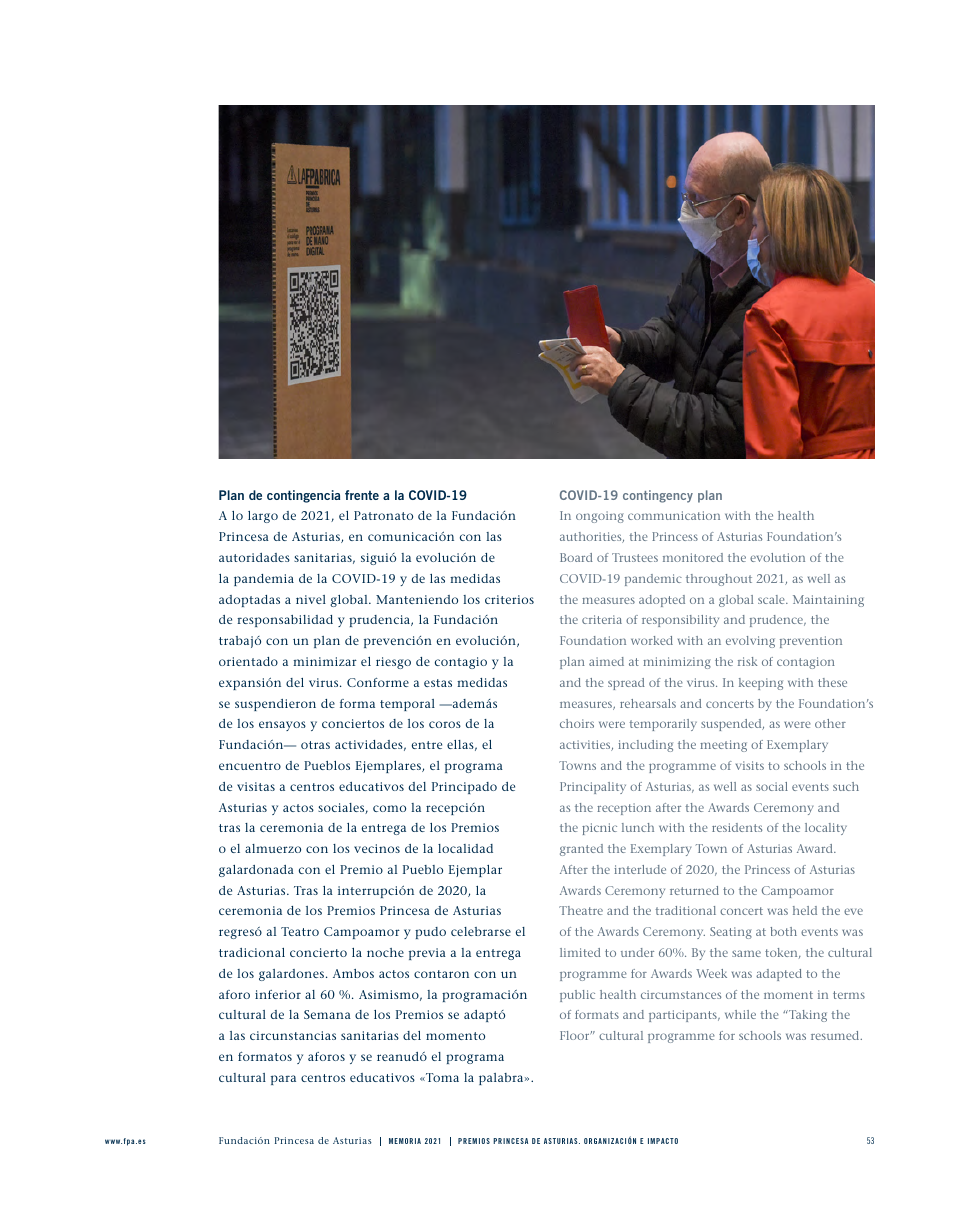 This screenshot has height=1208, width=980. Describe the element at coordinates (576, 1035) in the screenshot. I see `Floor` at that location.
